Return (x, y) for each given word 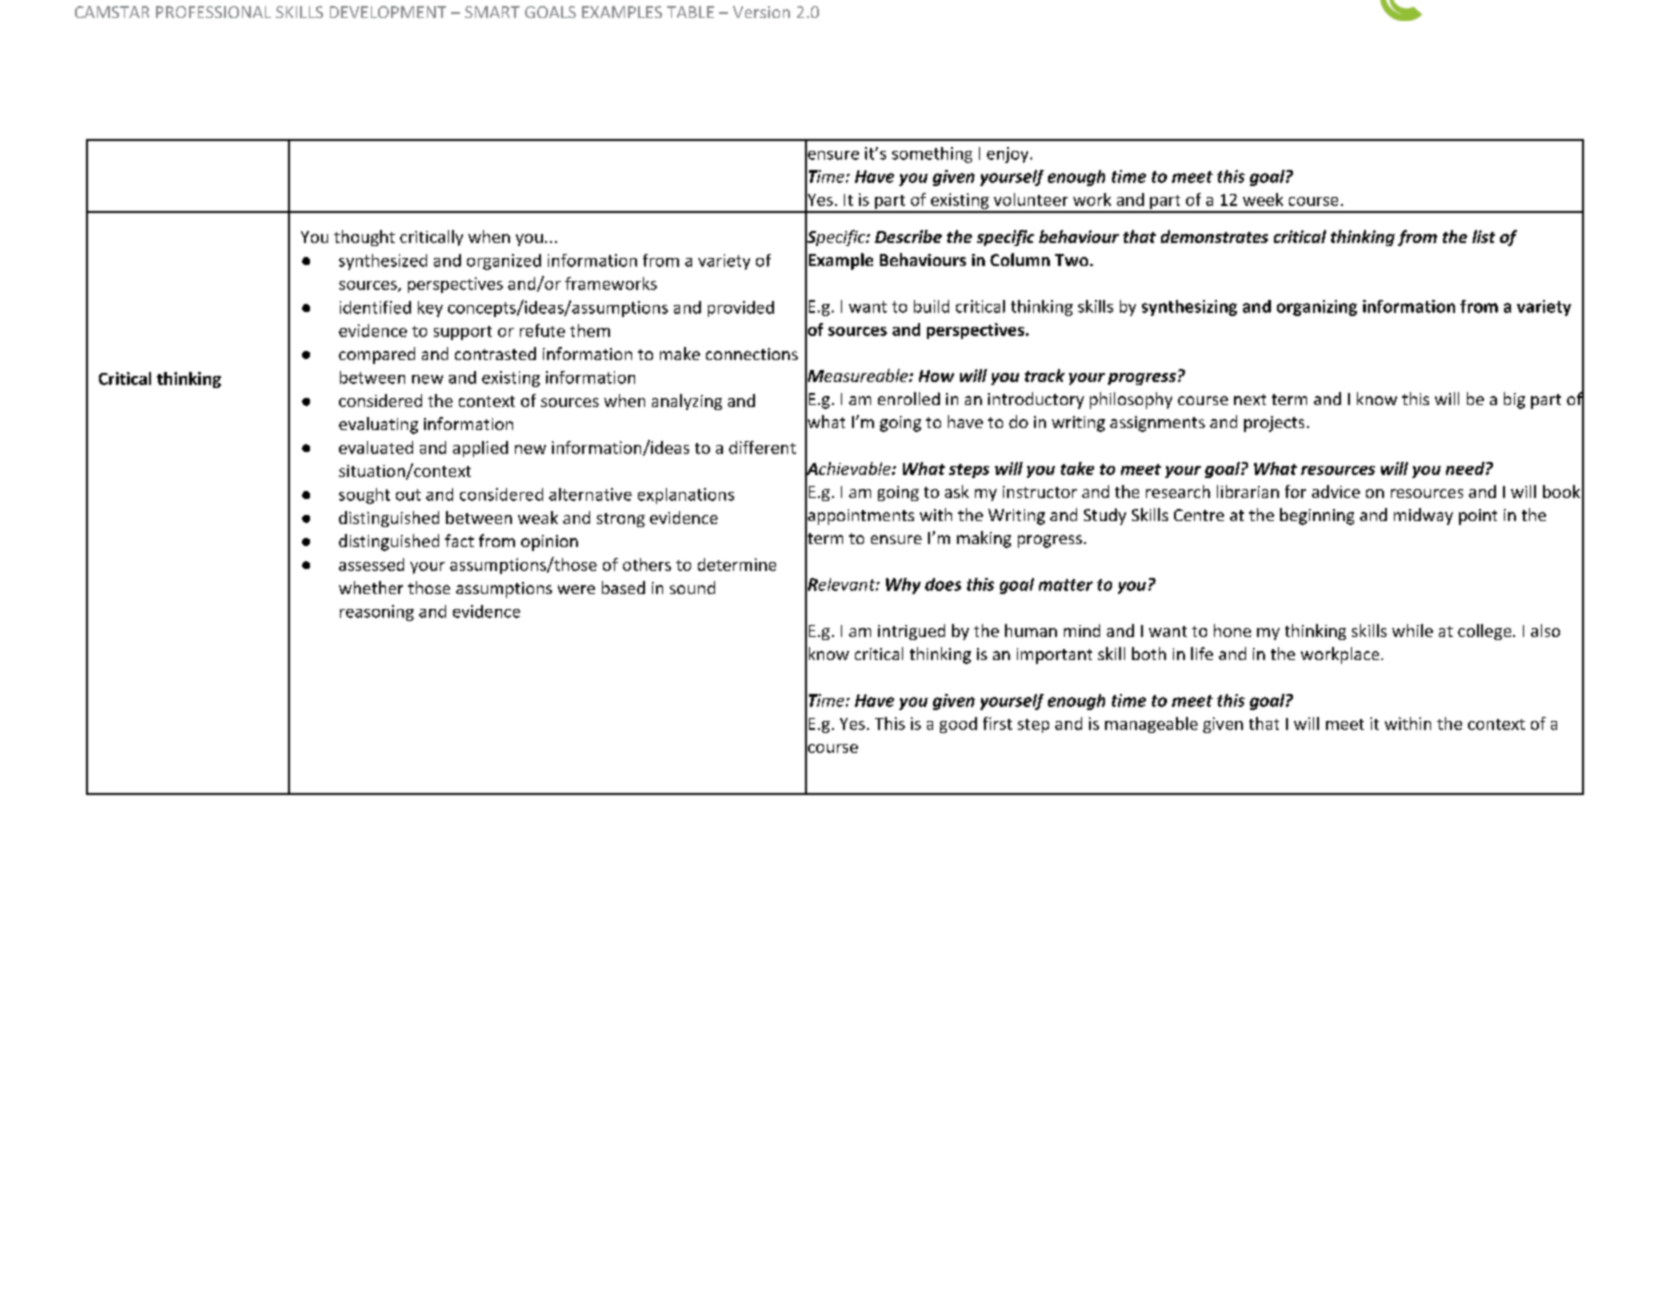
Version (761, 12)
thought (364, 238)
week (1263, 199)
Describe (908, 236)
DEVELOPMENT (388, 12)
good (958, 725)
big (1514, 400)
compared (377, 355)
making (984, 539)
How (936, 376)
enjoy (1009, 155)
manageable (1151, 725)
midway (1423, 516)
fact (459, 540)
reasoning (377, 613)
